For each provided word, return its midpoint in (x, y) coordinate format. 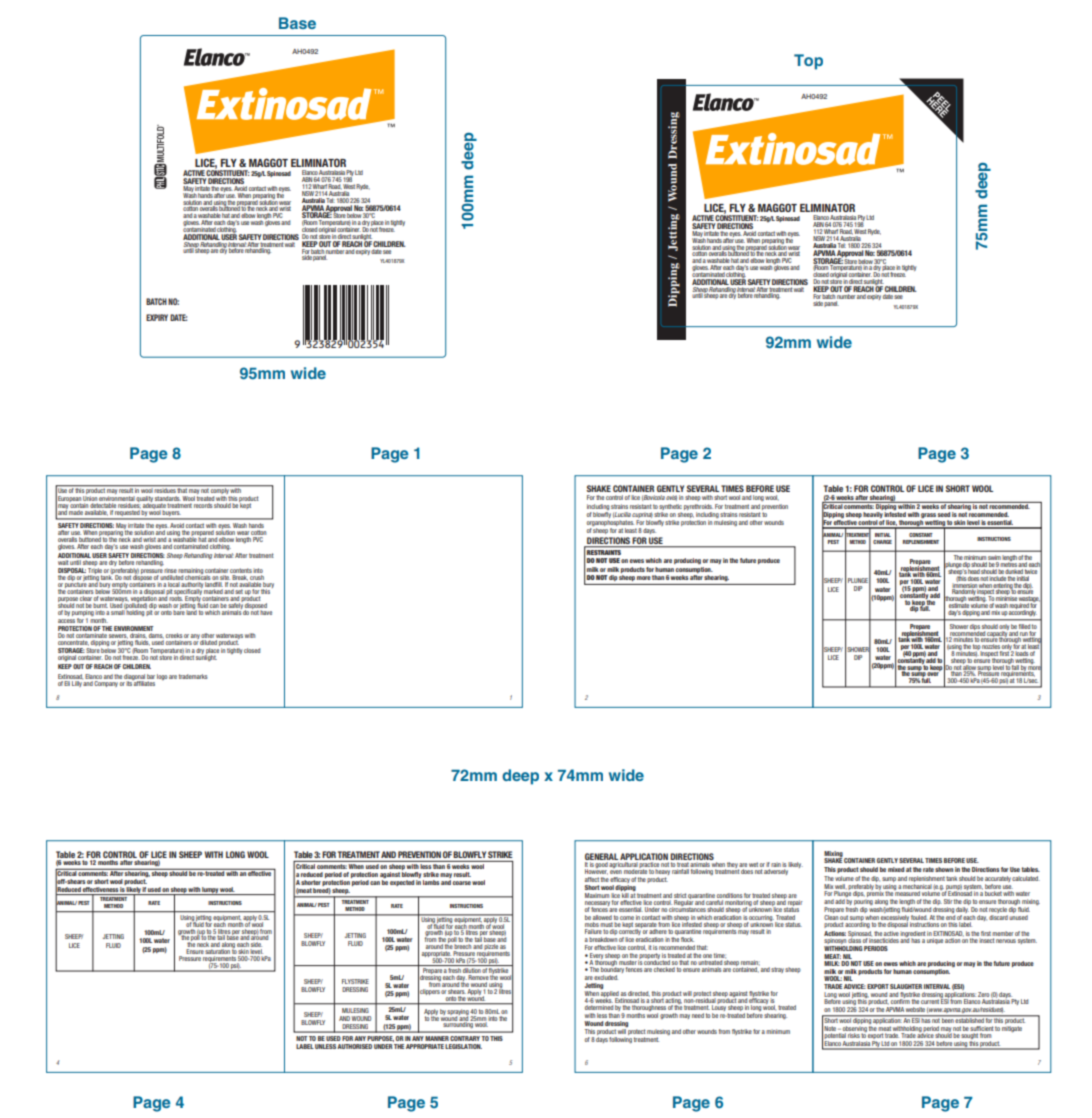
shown (944, 869)
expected (402, 883)
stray (777, 970)
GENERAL (601, 856)
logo (162, 677)
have (266, 612)
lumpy (210, 891)
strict (680, 895)
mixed (896, 869)
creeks (174, 635)
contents (241, 570)
